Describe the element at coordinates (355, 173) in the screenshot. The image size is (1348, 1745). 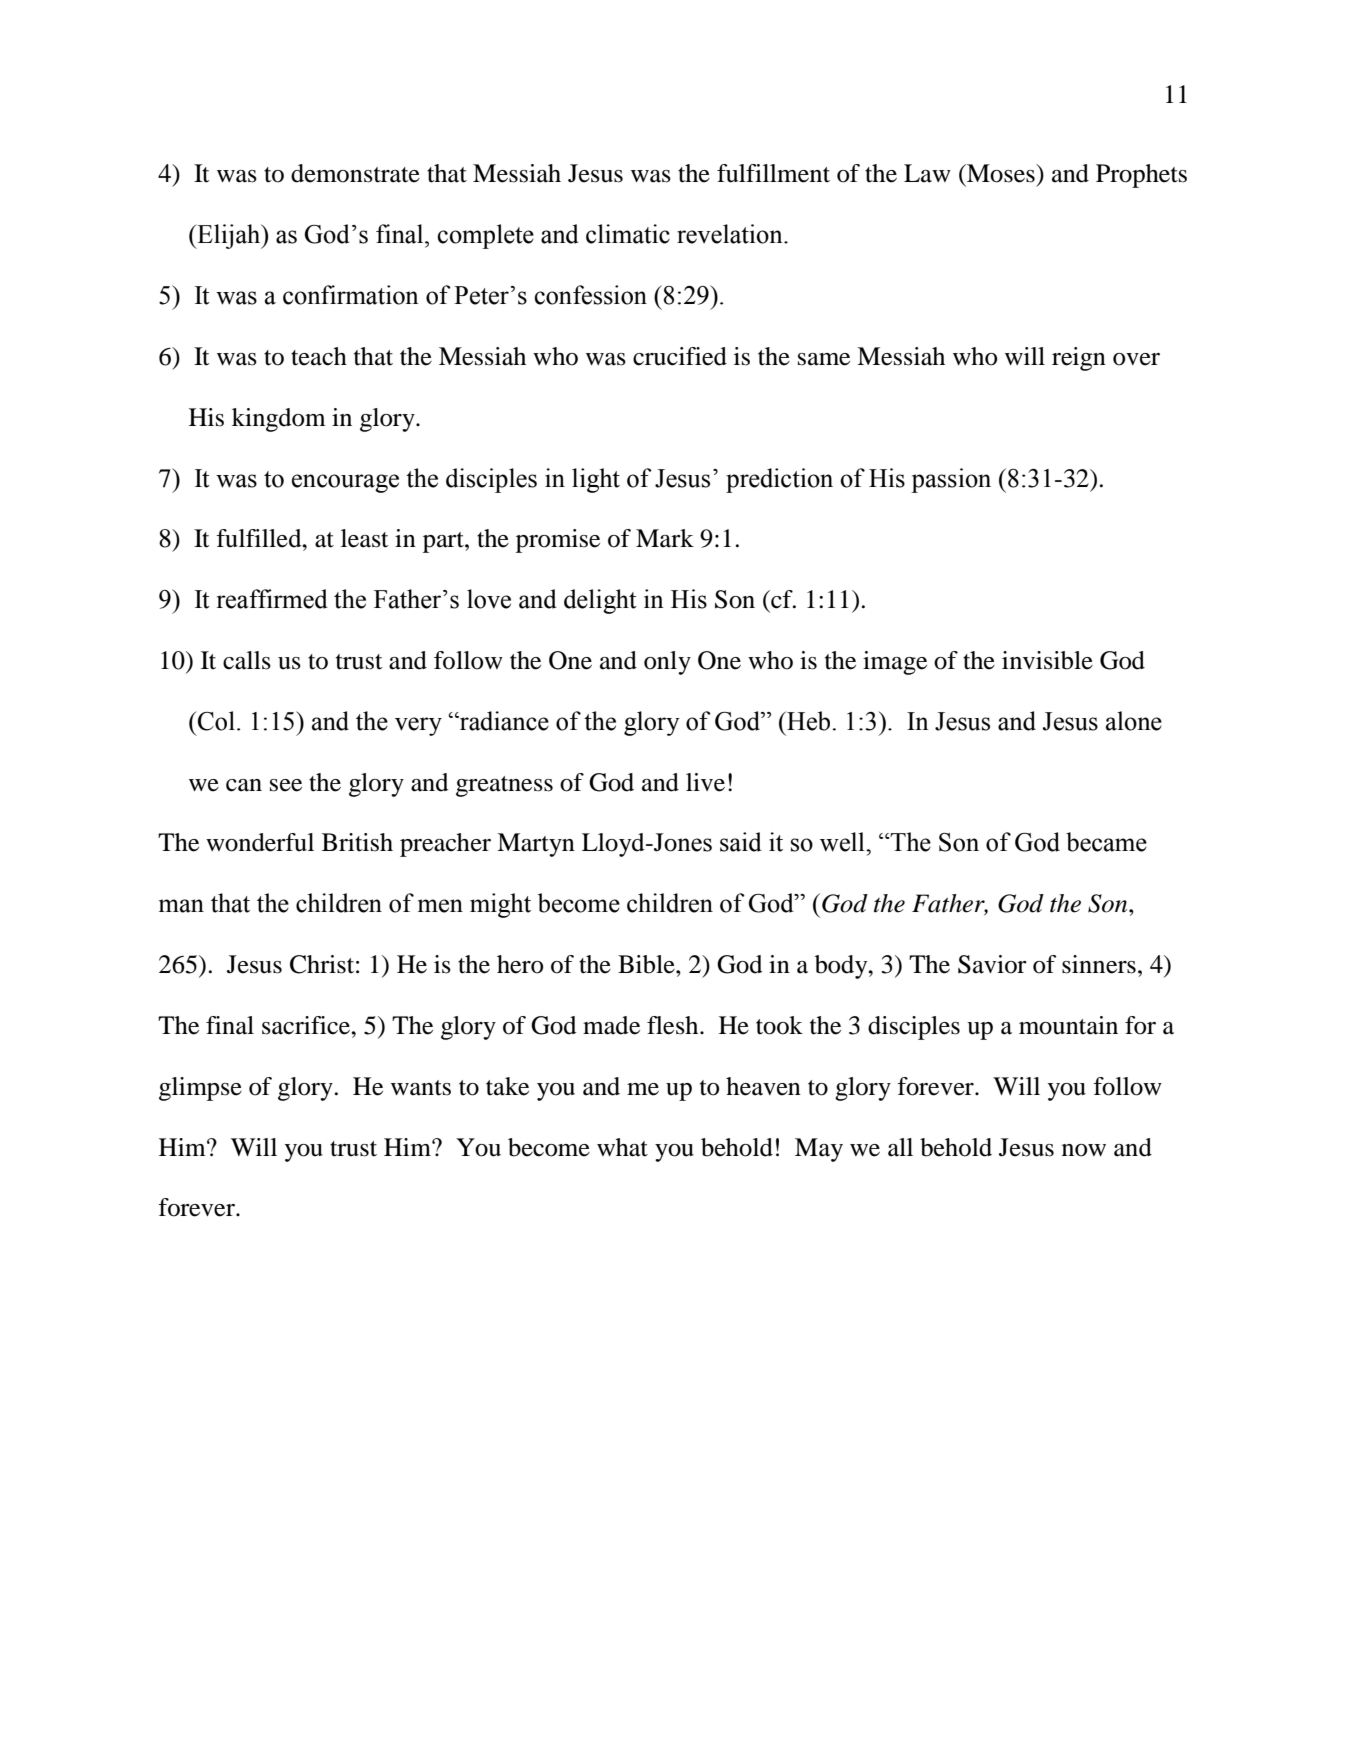
I see `demonstrate` at that location.
